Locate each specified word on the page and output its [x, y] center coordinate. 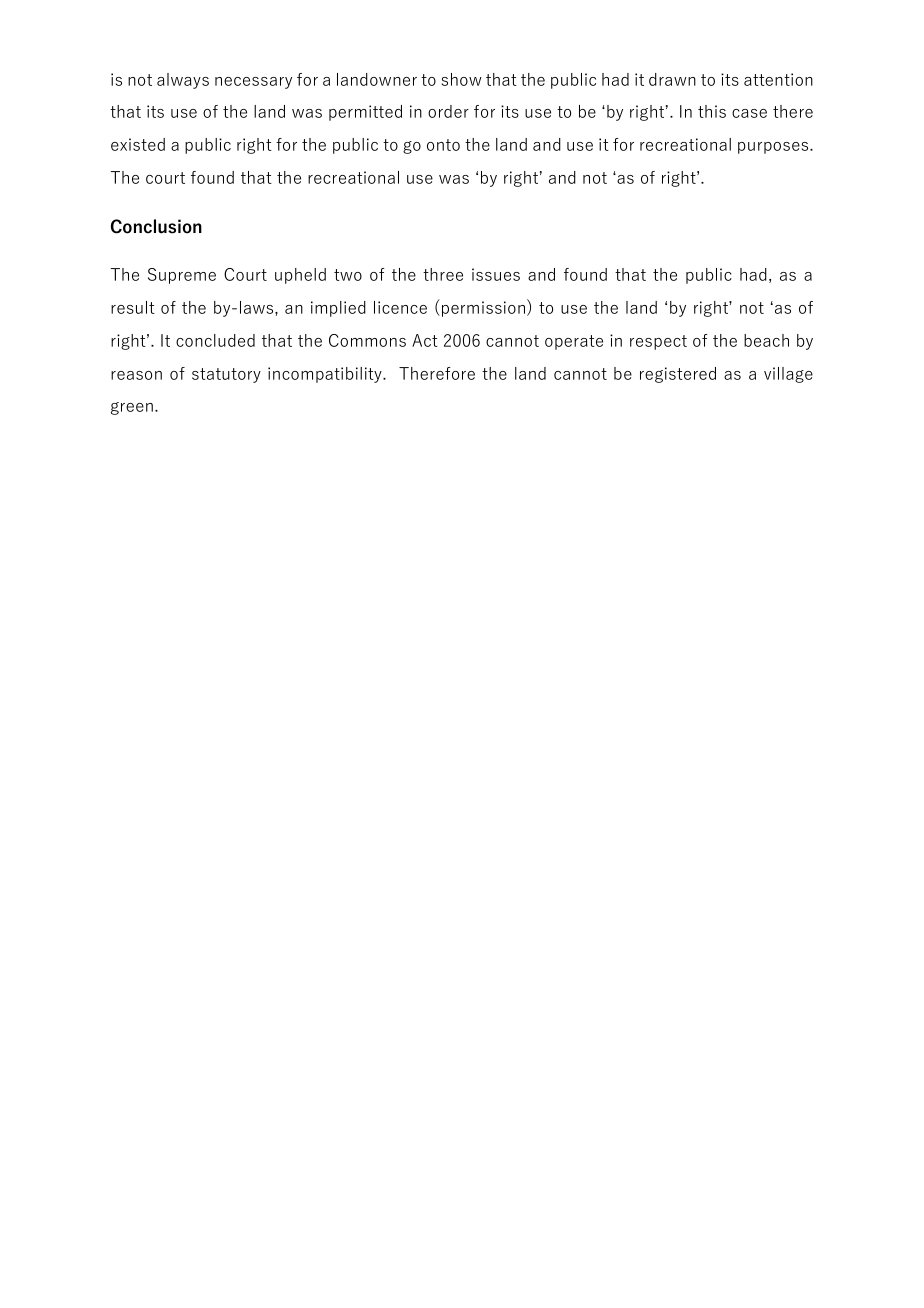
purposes [774, 148]
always [183, 81]
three [443, 274]
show [462, 79]
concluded [215, 340]
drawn [672, 79]
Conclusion [156, 226]
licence [400, 307]
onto [443, 145]
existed [138, 144]
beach [766, 340]
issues [496, 274]
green [132, 408]
